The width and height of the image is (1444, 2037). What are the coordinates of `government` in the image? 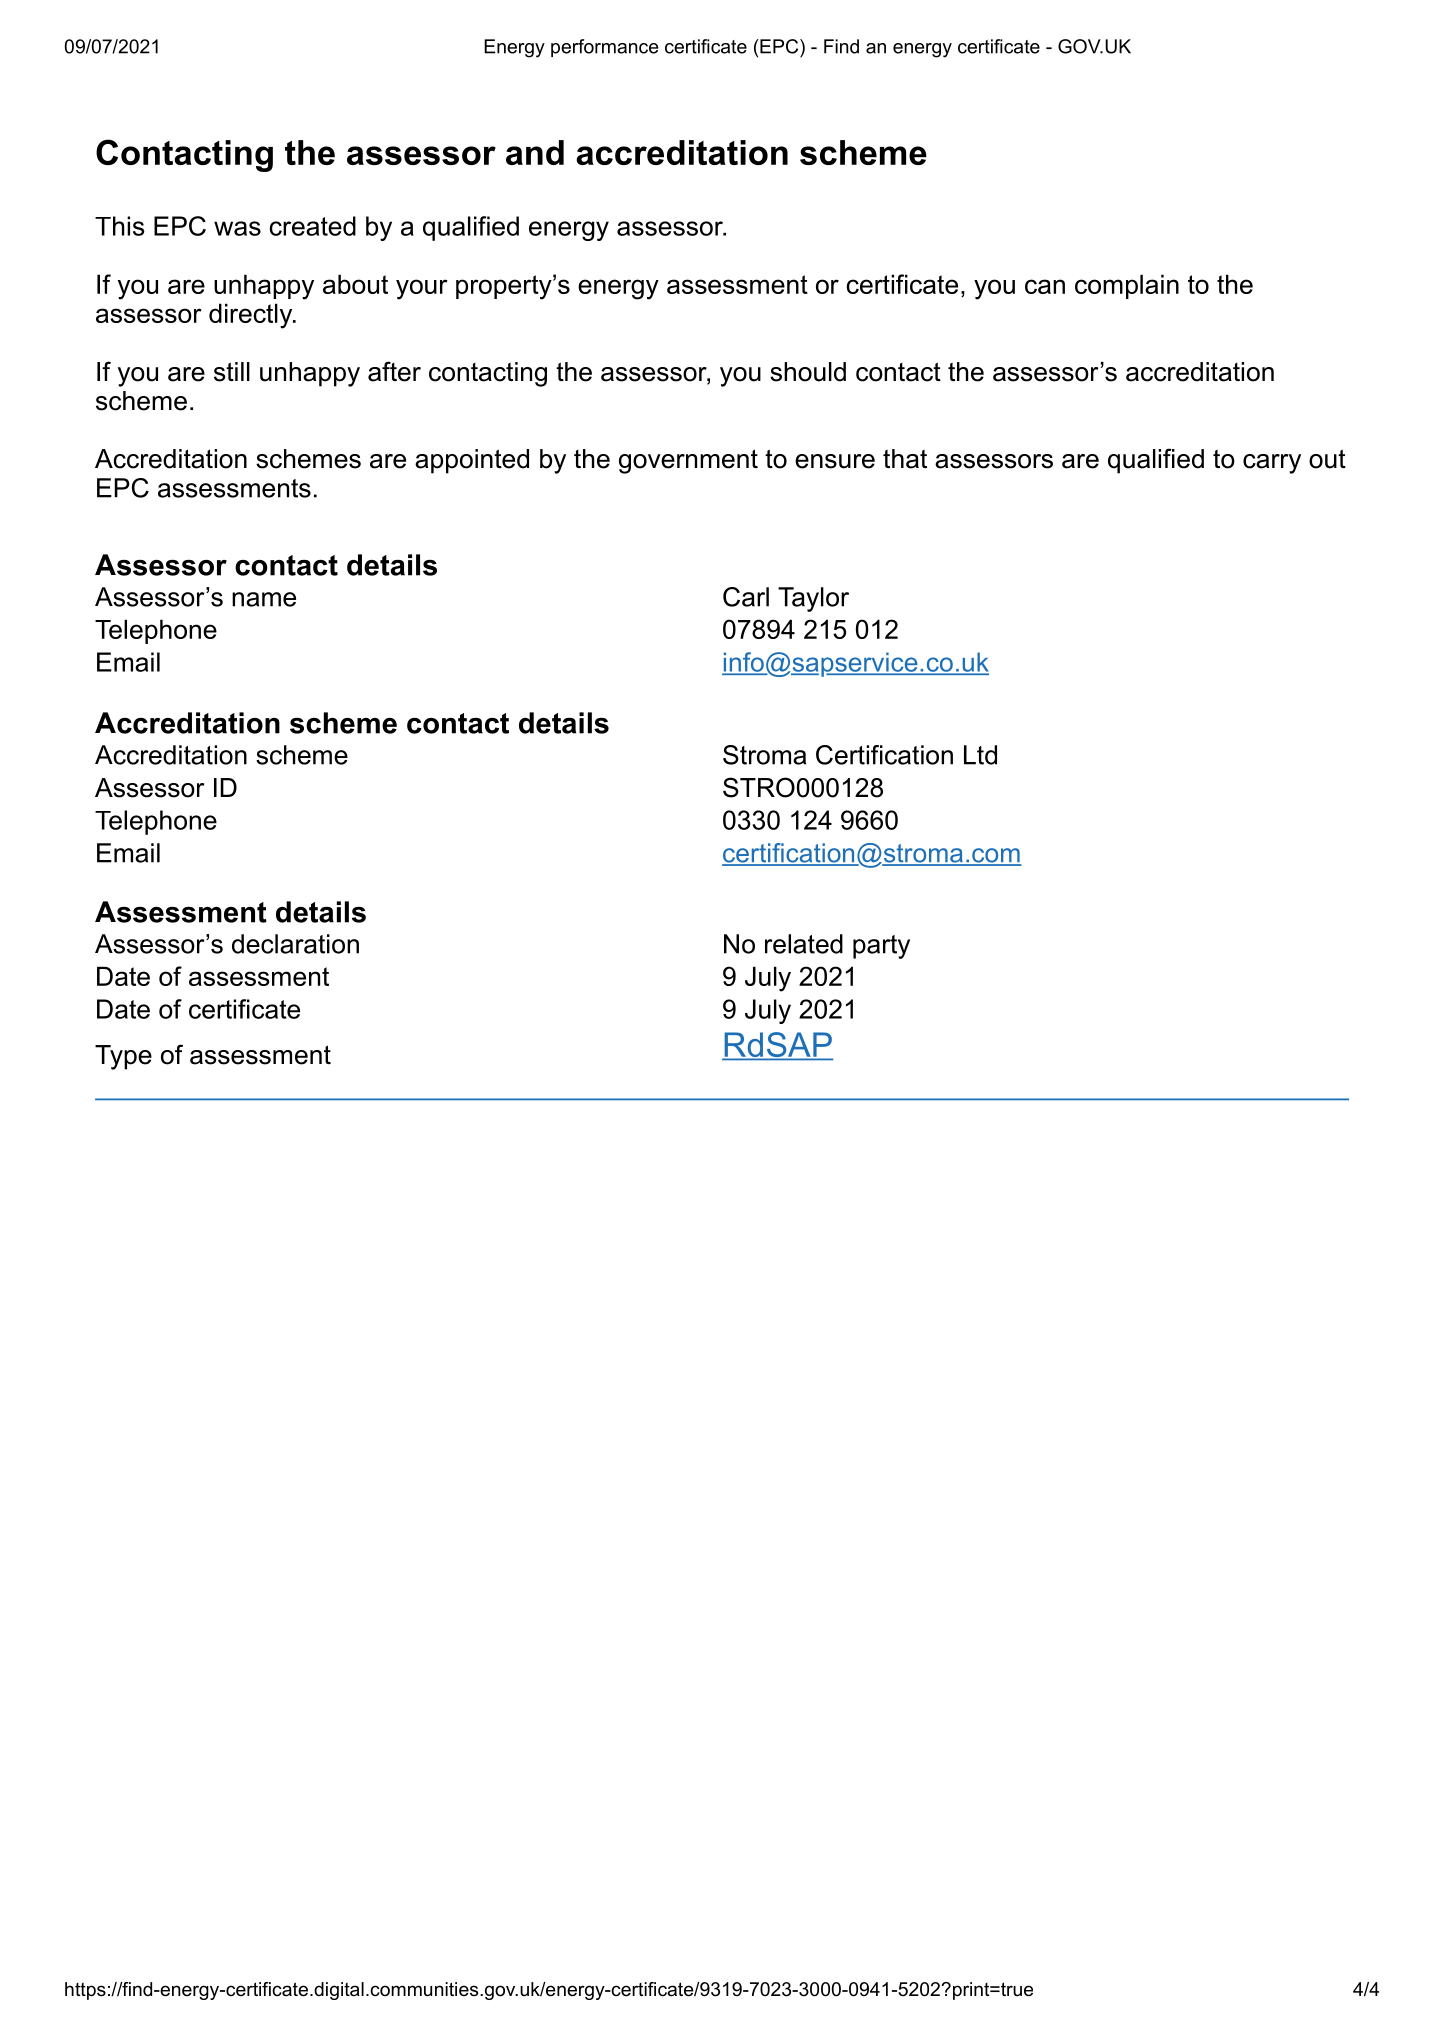 It's located at (688, 461).
